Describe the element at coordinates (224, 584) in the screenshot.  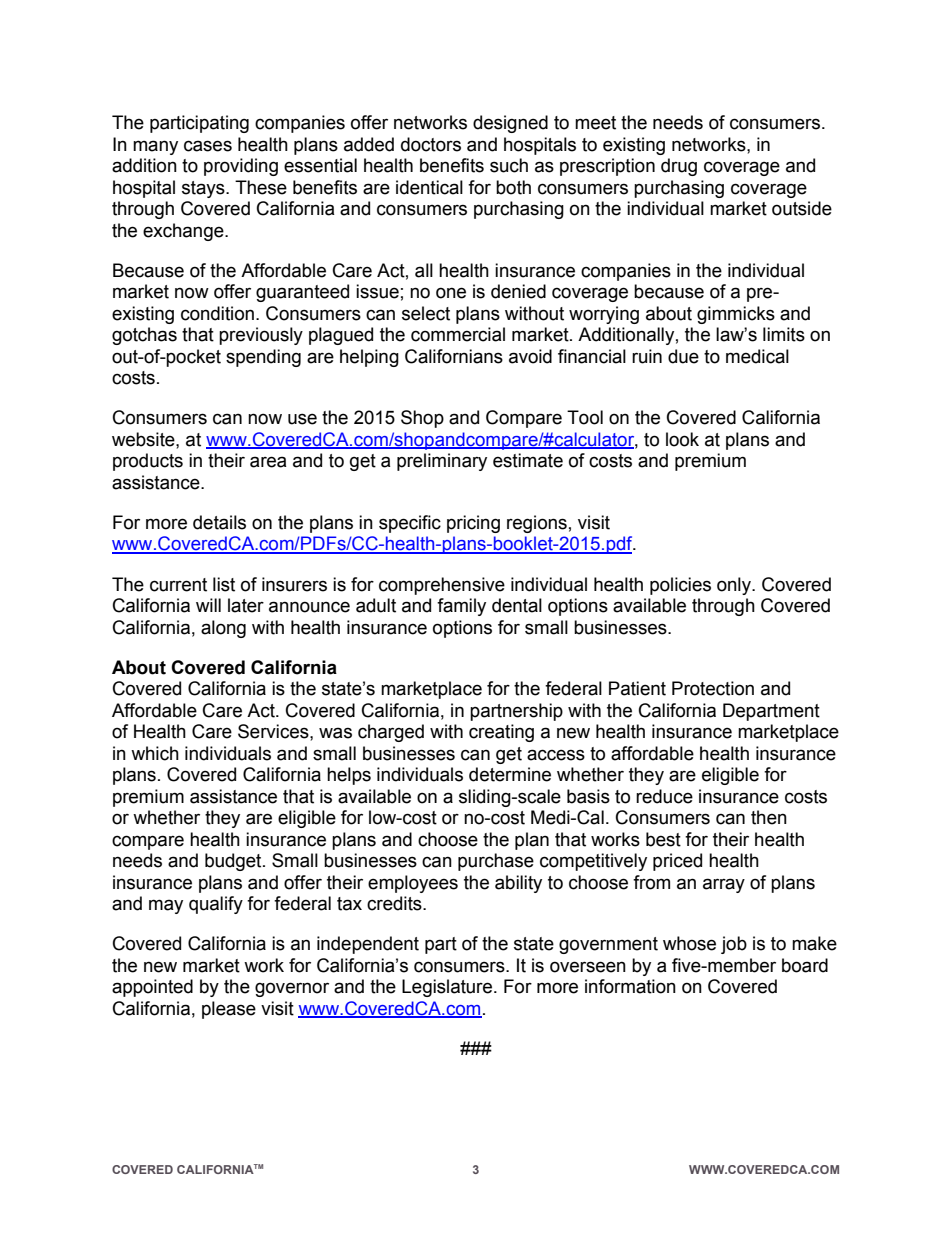
I see `list` at that location.
